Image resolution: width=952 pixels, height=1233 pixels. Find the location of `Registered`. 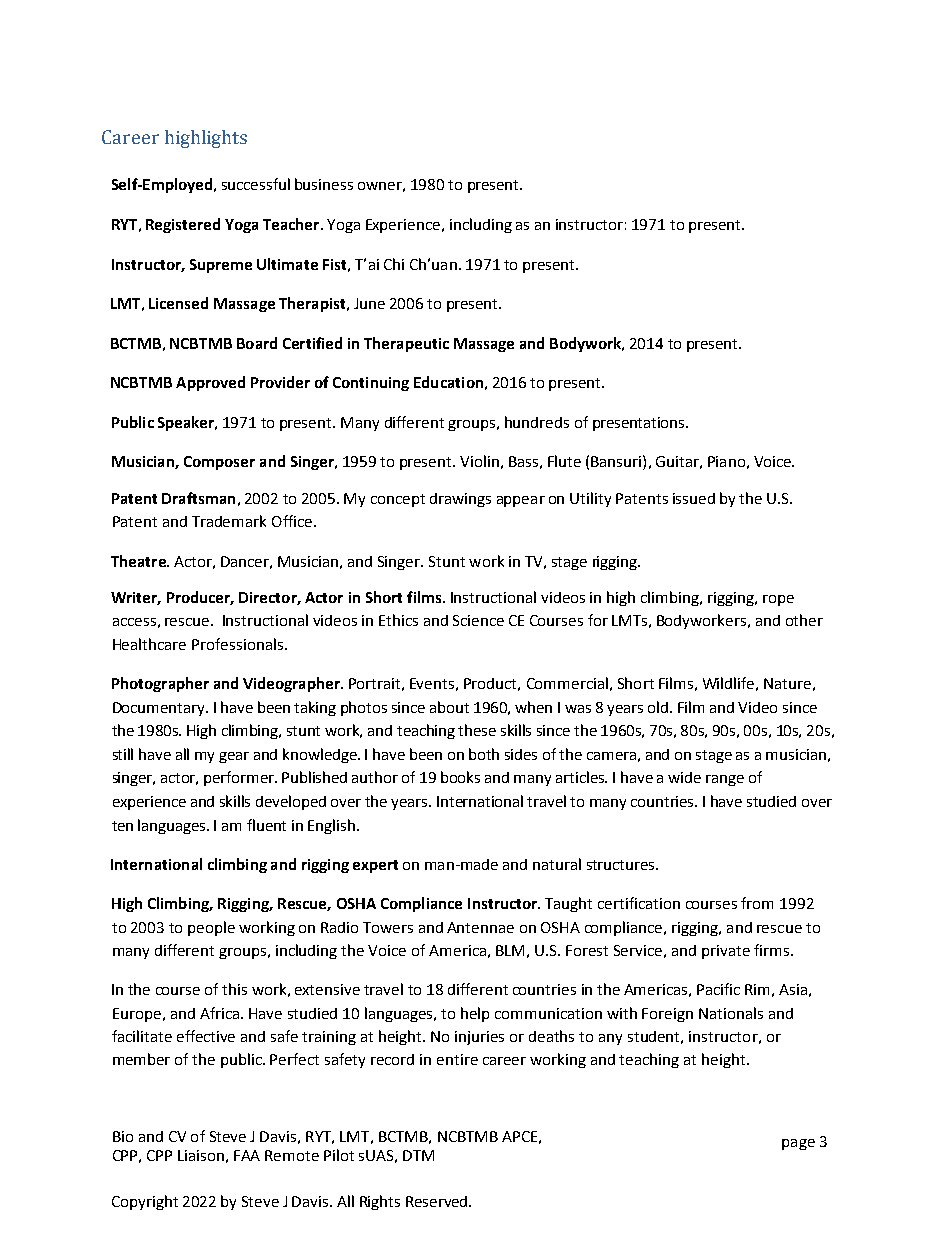

Registered is located at coordinates (183, 225).
